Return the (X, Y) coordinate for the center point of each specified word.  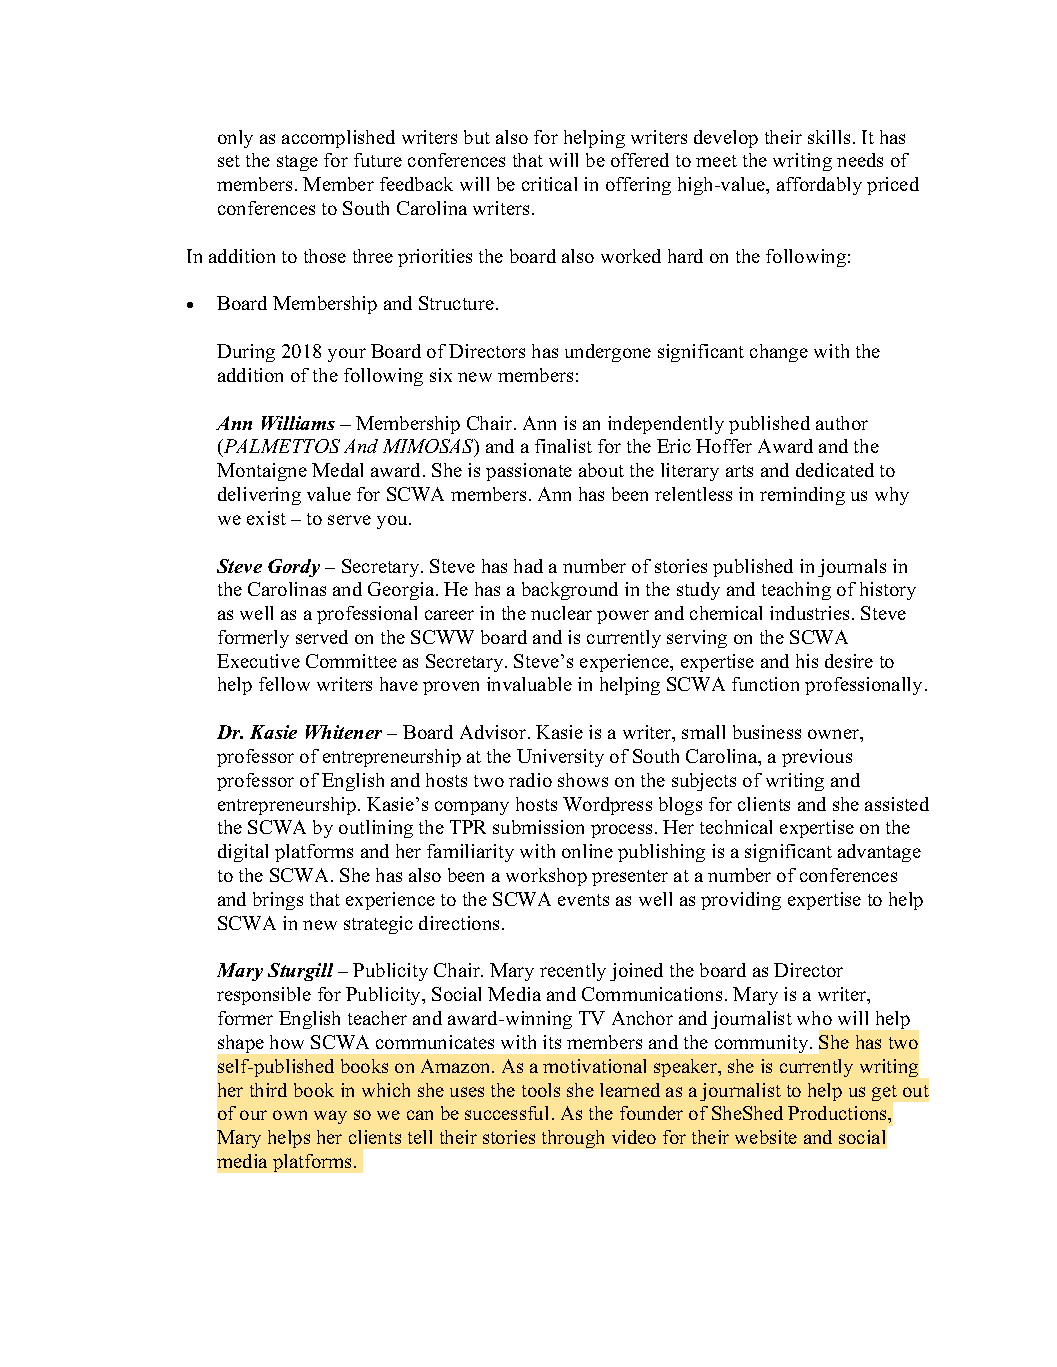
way (330, 1117)
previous (817, 758)
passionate (529, 472)
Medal (337, 470)
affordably (819, 186)
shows (583, 780)
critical (549, 184)
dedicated (835, 470)
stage (297, 163)
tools (541, 1090)
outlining (376, 829)
